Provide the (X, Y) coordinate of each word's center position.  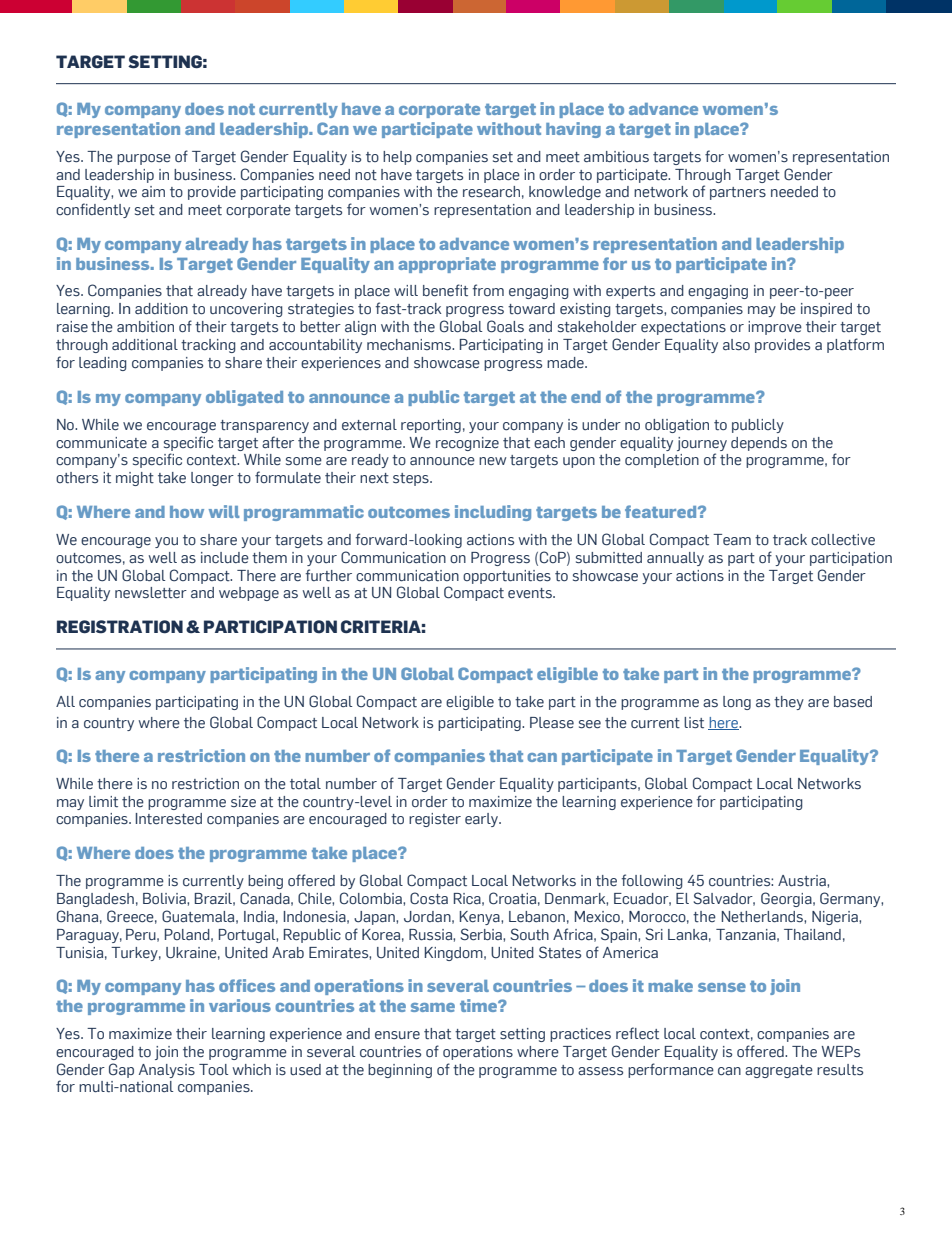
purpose (144, 159)
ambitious (616, 157)
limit (103, 802)
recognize (467, 444)
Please (552, 723)
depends (759, 444)
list (694, 723)
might (135, 479)
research (491, 192)
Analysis (167, 1071)
